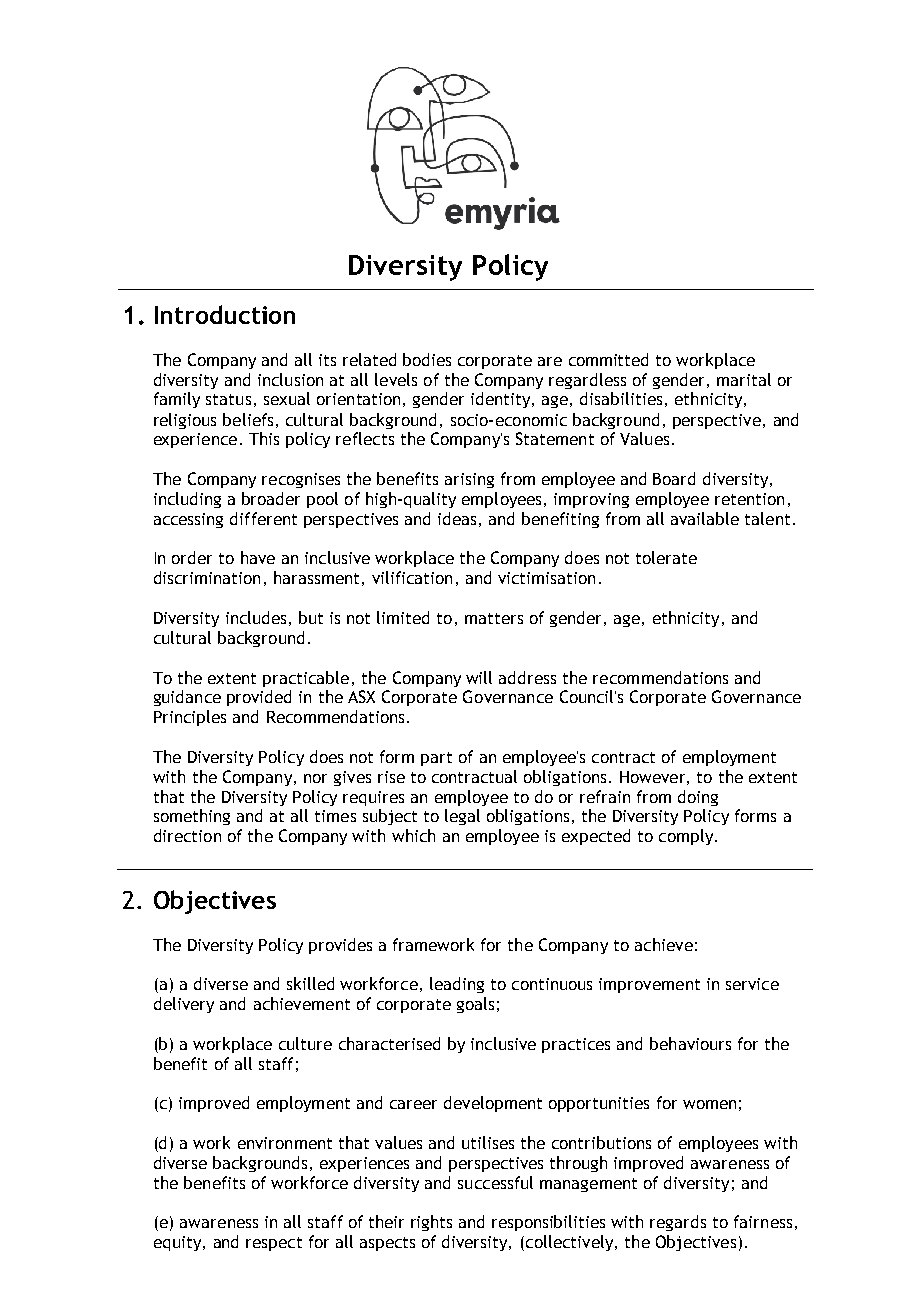 The height and width of the screenshot is (1308, 924). What do you see at coordinates (340, 946) in the screenshot?
I see `provides` at bounding box center [340, 946].
